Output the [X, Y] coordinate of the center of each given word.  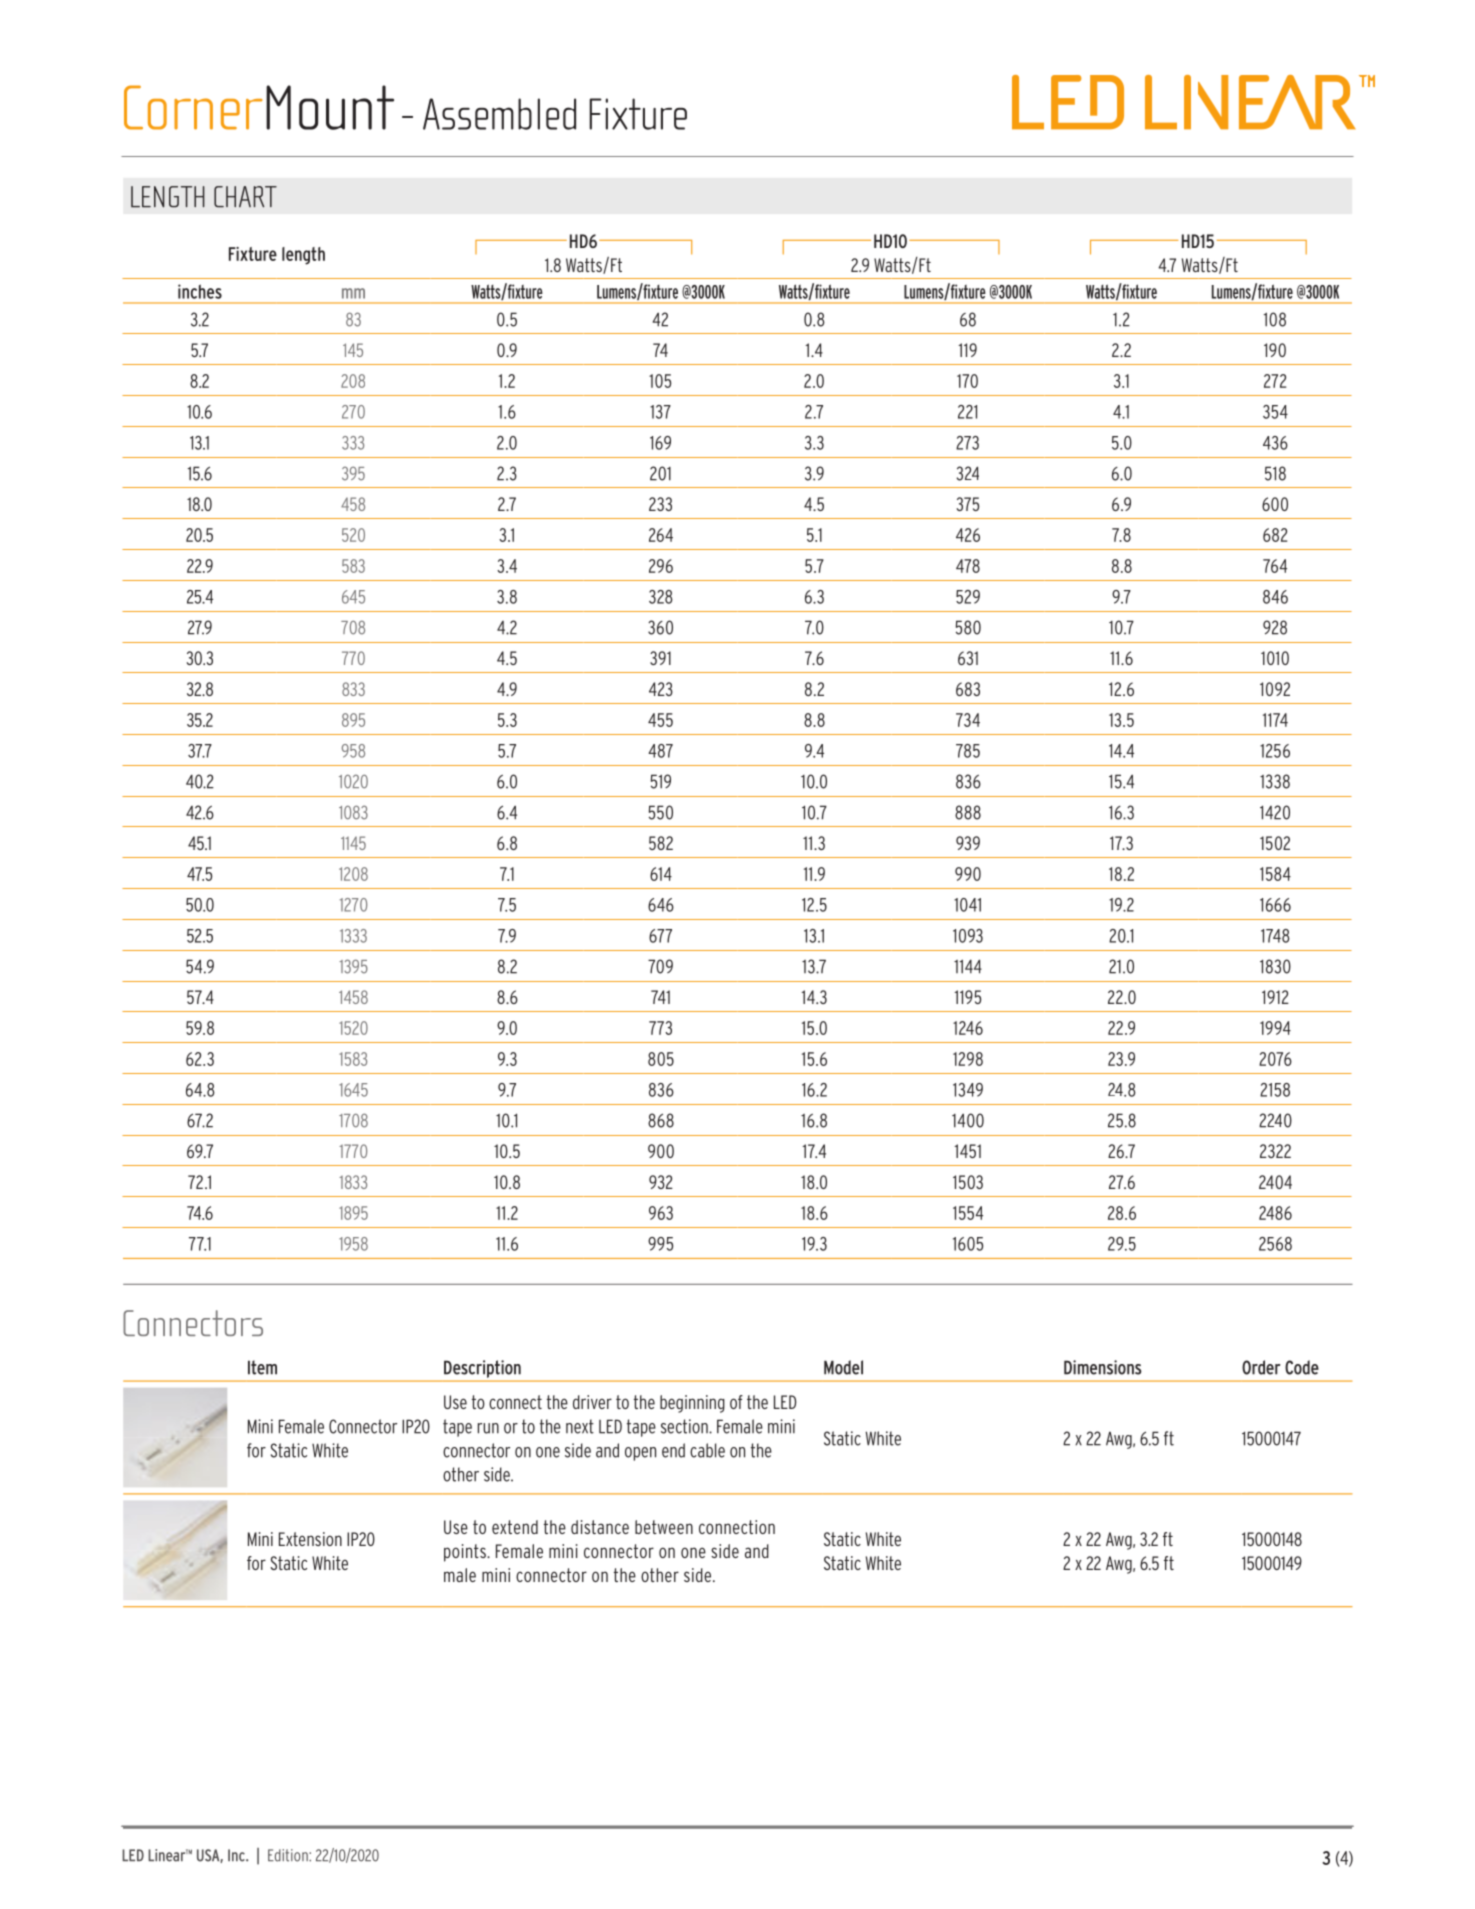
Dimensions [1103, 1367]
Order [1261, 1367]
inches [200, 291]
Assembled [499, 114]
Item [262, 1367]
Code [1302, 1367]
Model [843, 1367]
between [664, 1527]
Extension [310, 1539]
